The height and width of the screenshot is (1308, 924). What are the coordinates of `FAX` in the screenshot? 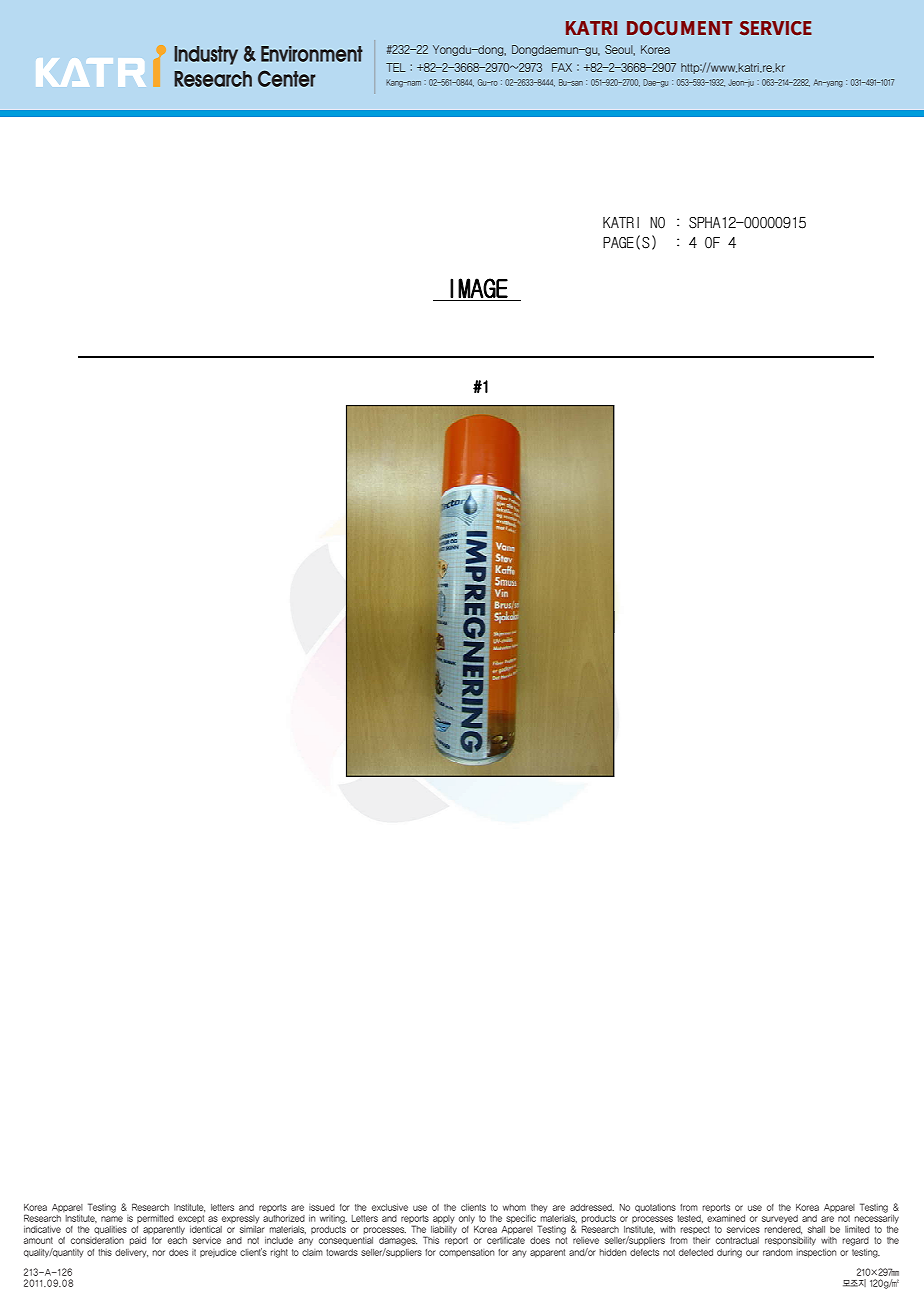 It's located at (562, 67).
